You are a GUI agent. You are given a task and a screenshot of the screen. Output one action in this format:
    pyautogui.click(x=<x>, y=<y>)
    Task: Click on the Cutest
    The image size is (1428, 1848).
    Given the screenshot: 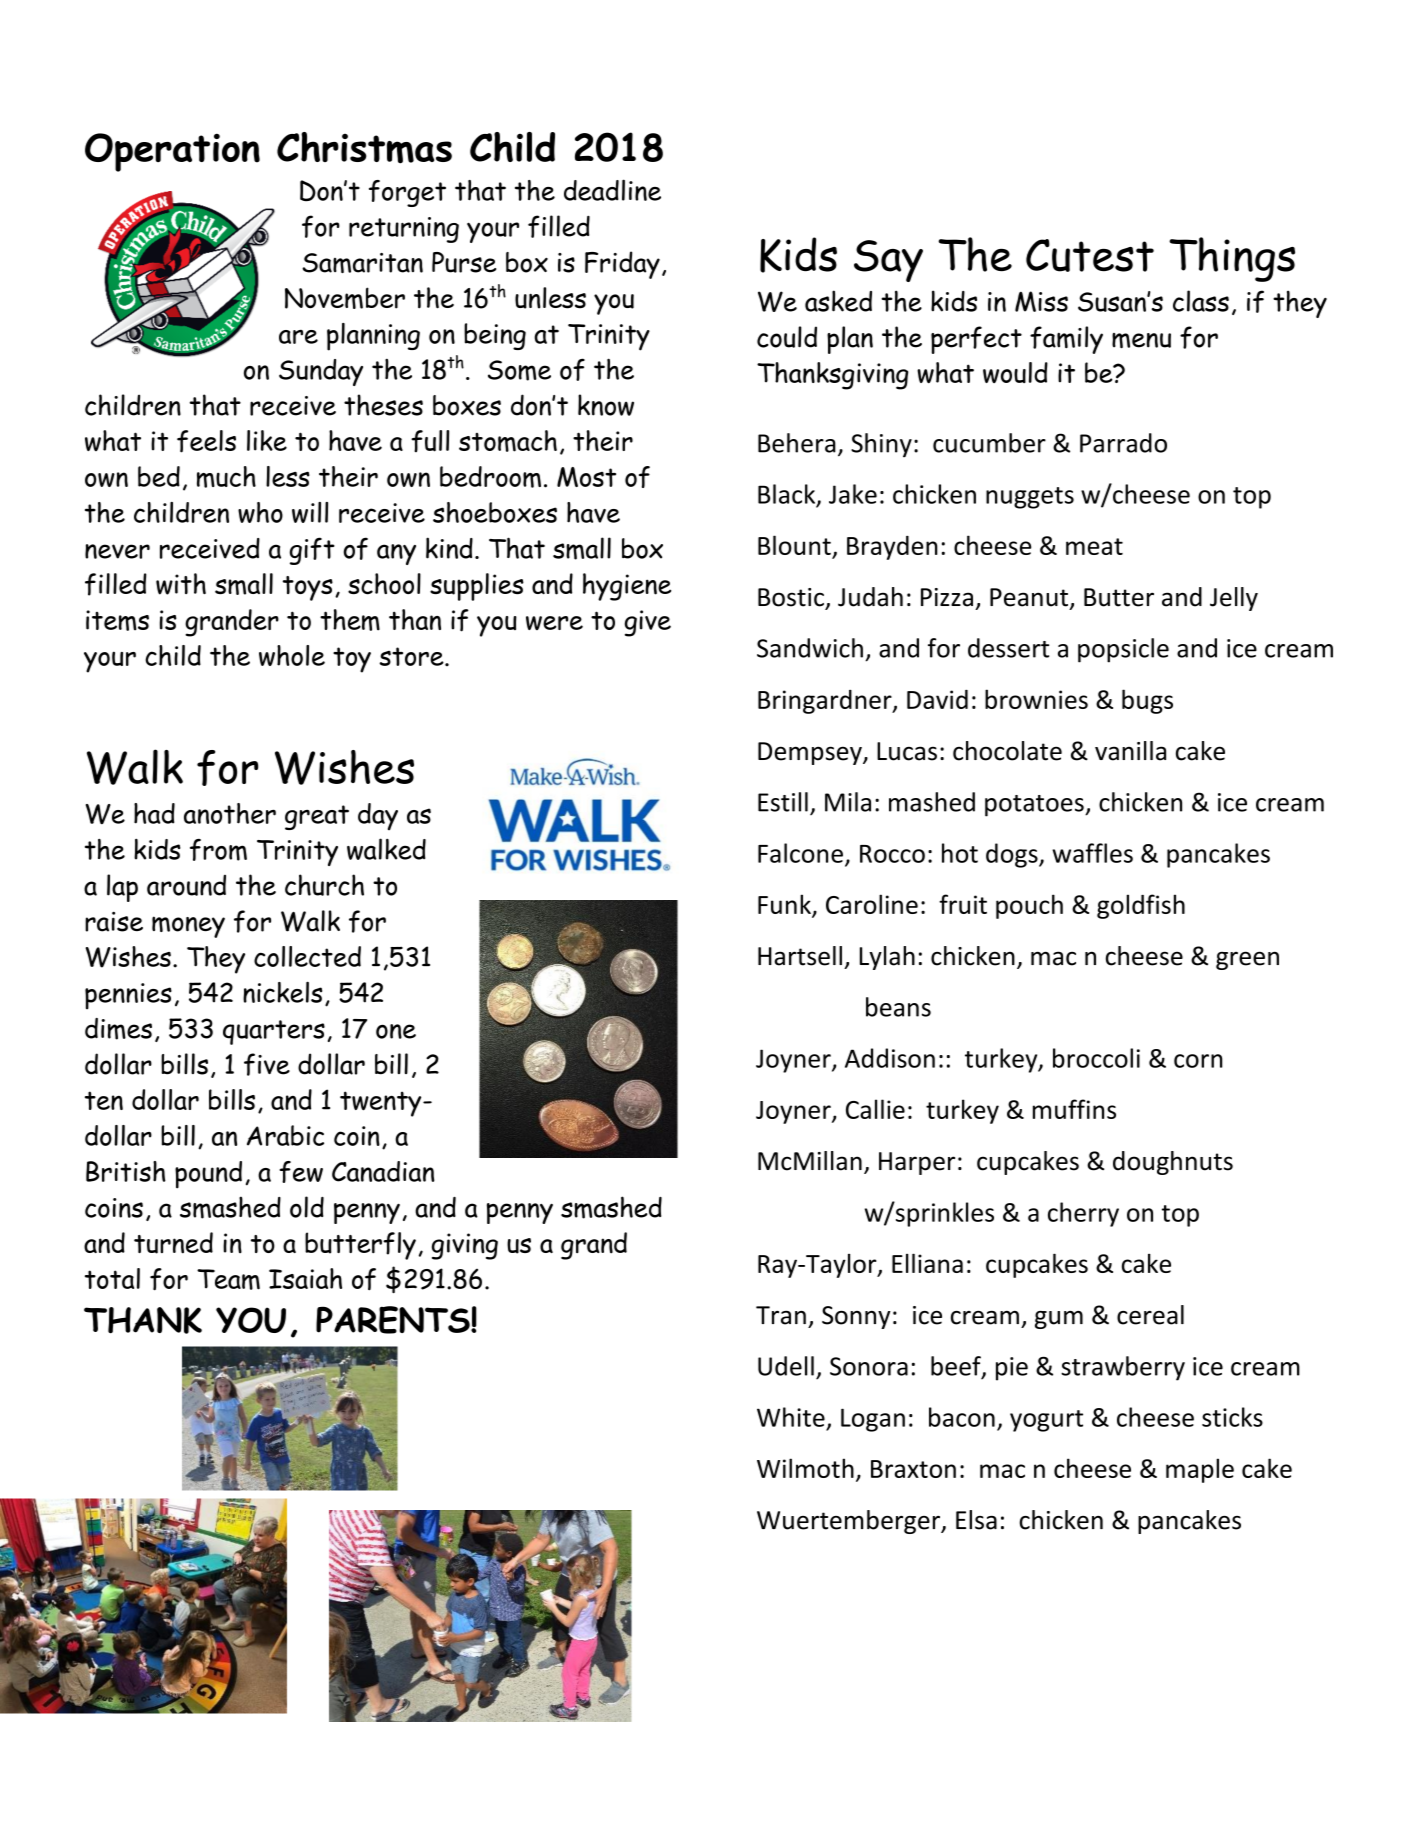 What is the action you would take?
    pyautogui.click(x=1090, y=255)
